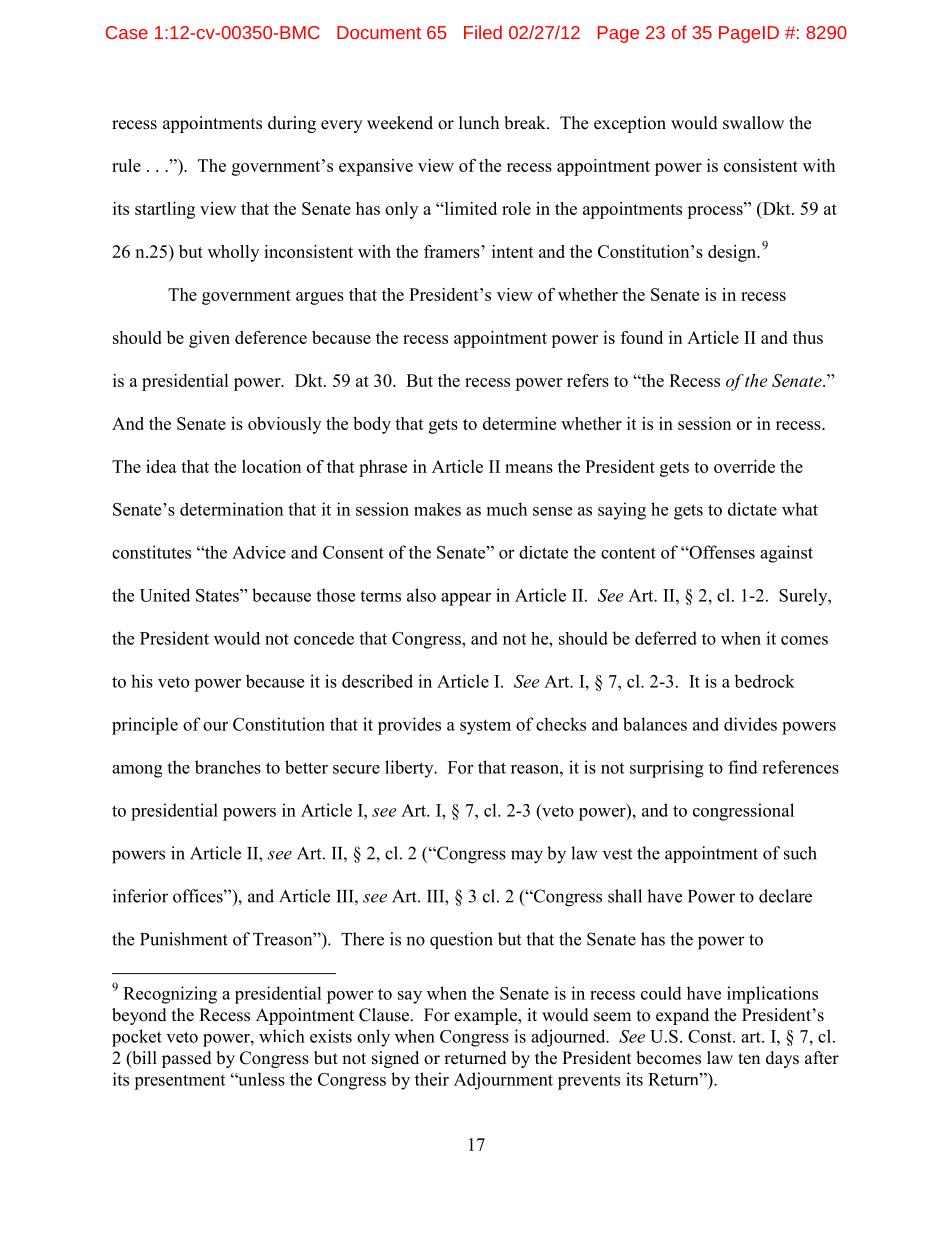  Describe the element at coordinates (126, 165) in the document. I see `rule` at that location.
